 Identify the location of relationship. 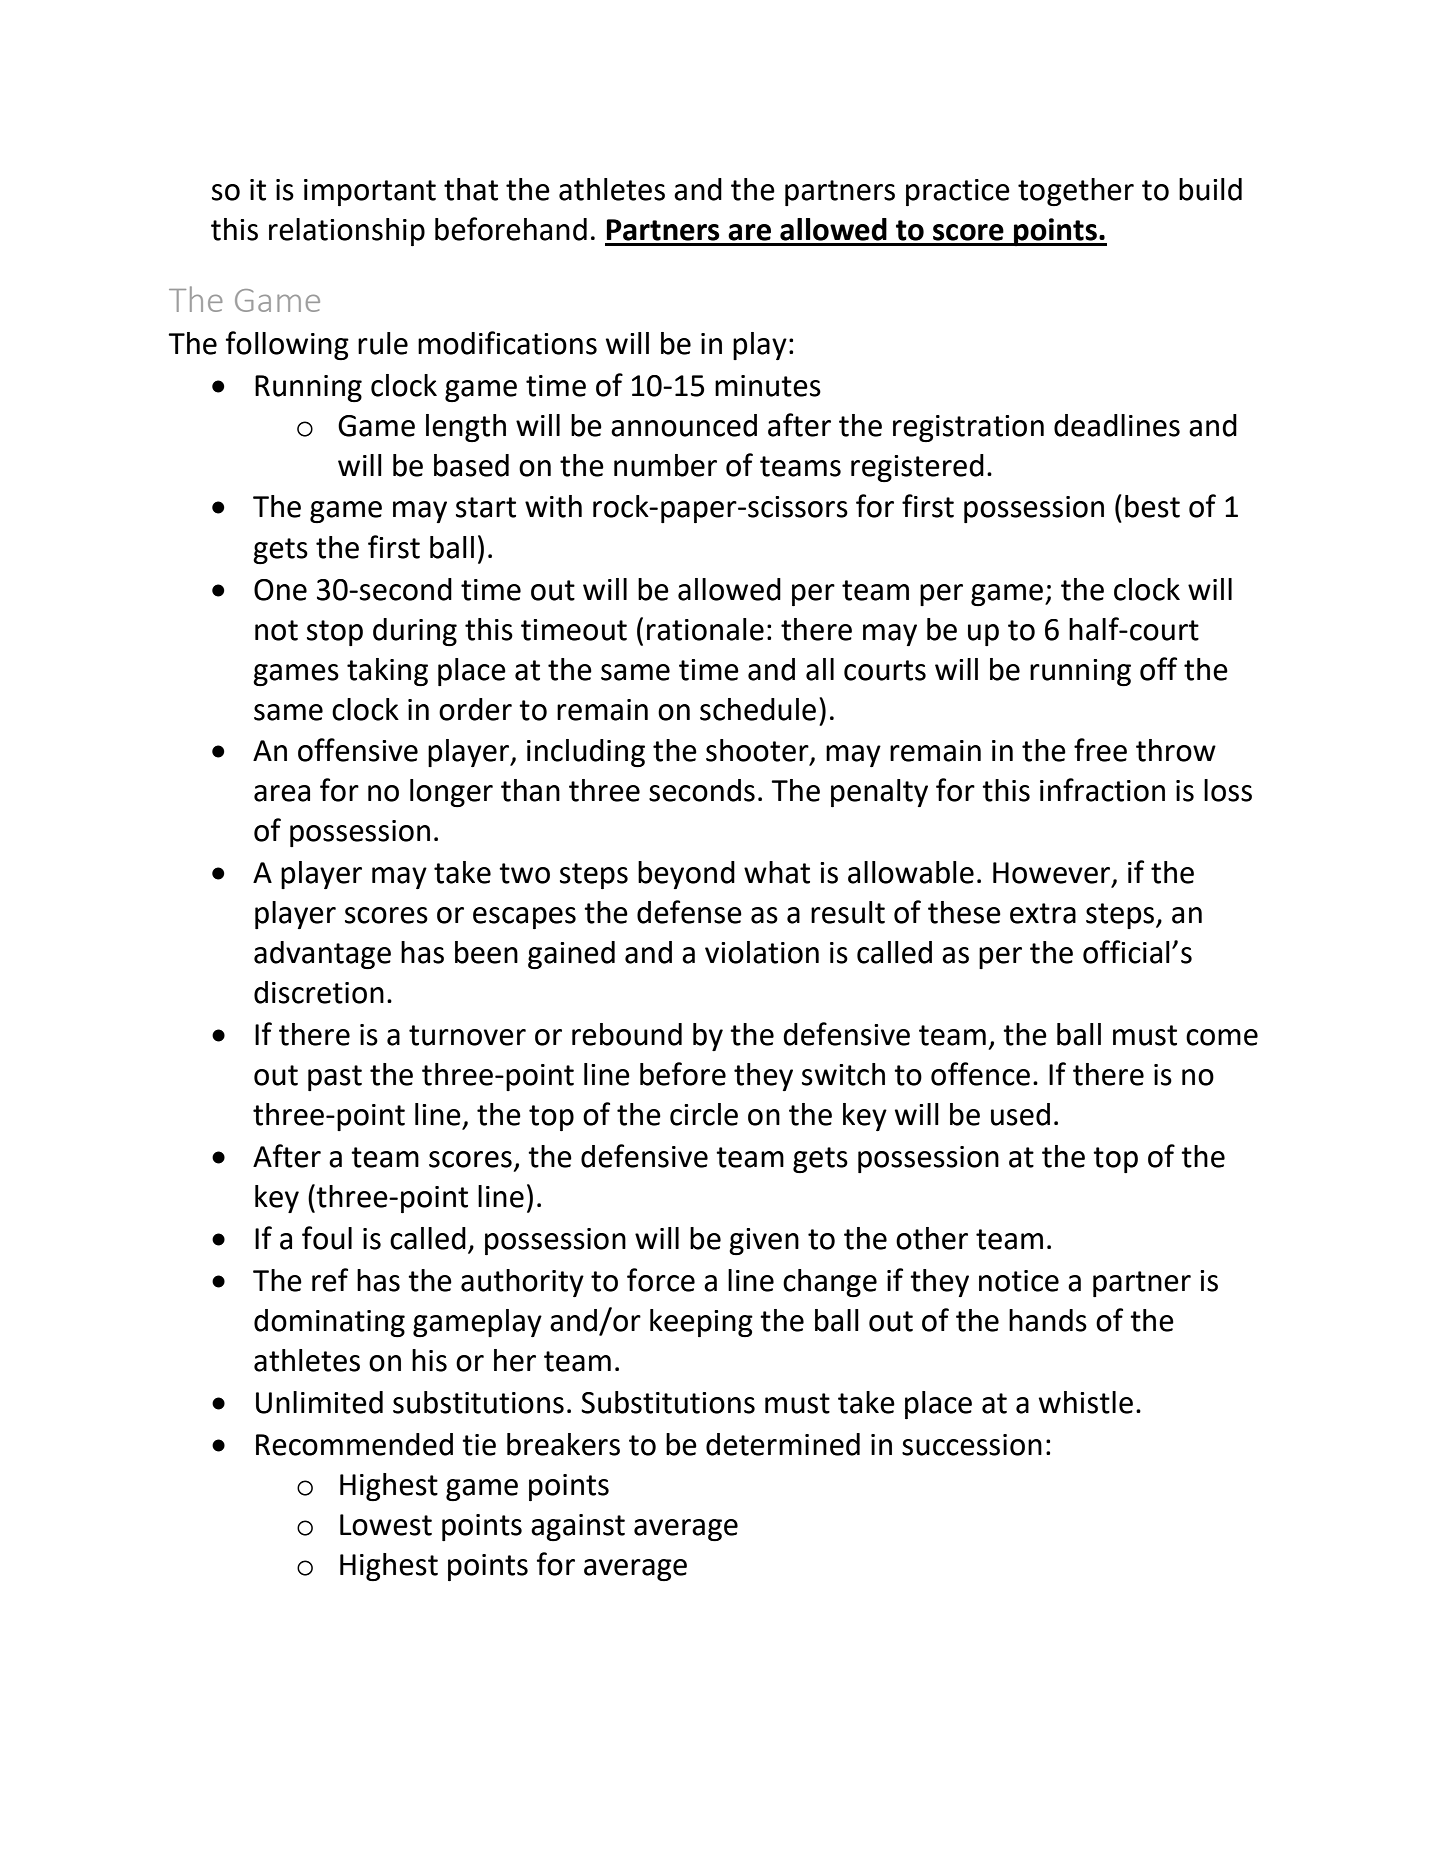
(347, 232).
